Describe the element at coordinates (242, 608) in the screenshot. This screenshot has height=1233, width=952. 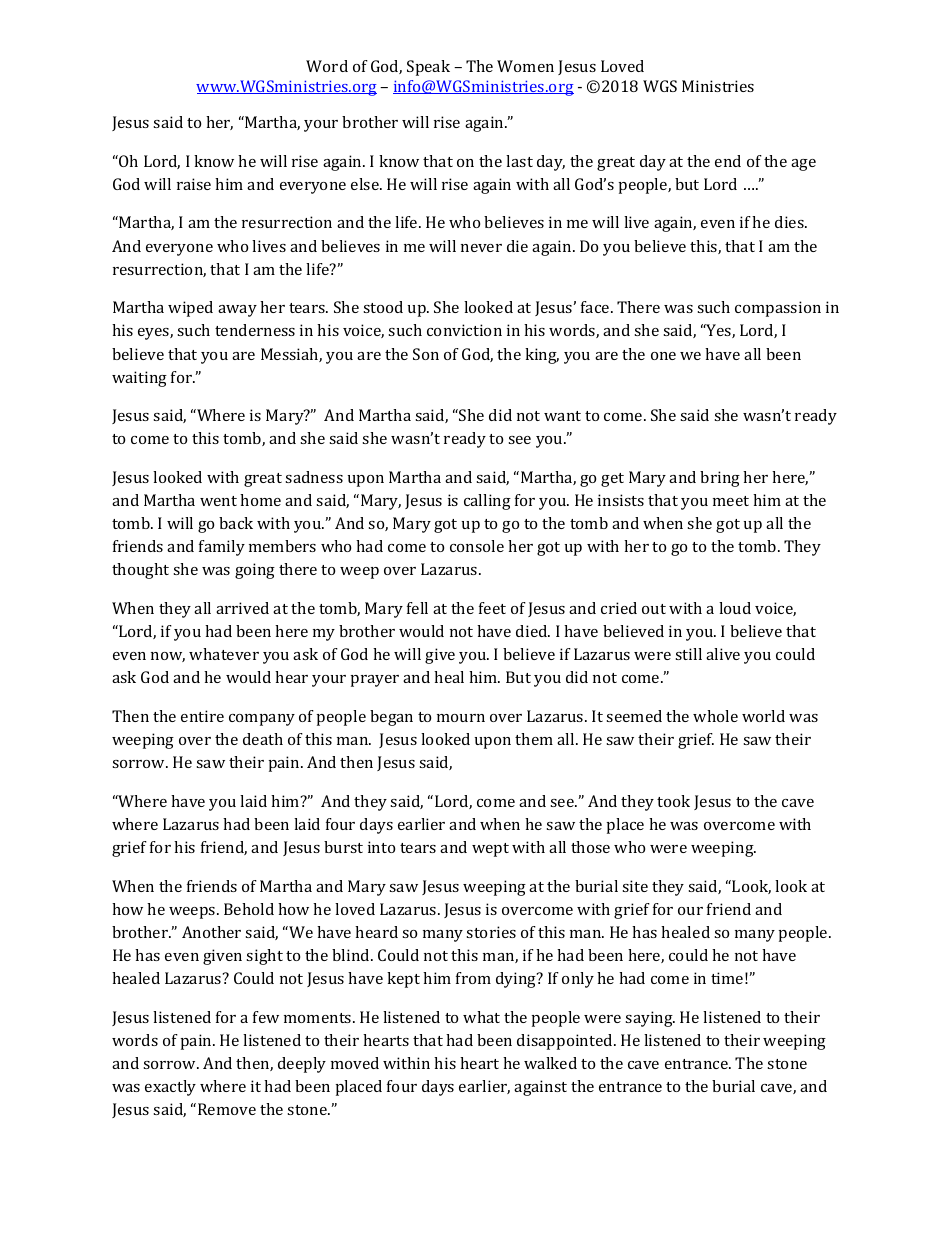
I see `arrived` at that location.
